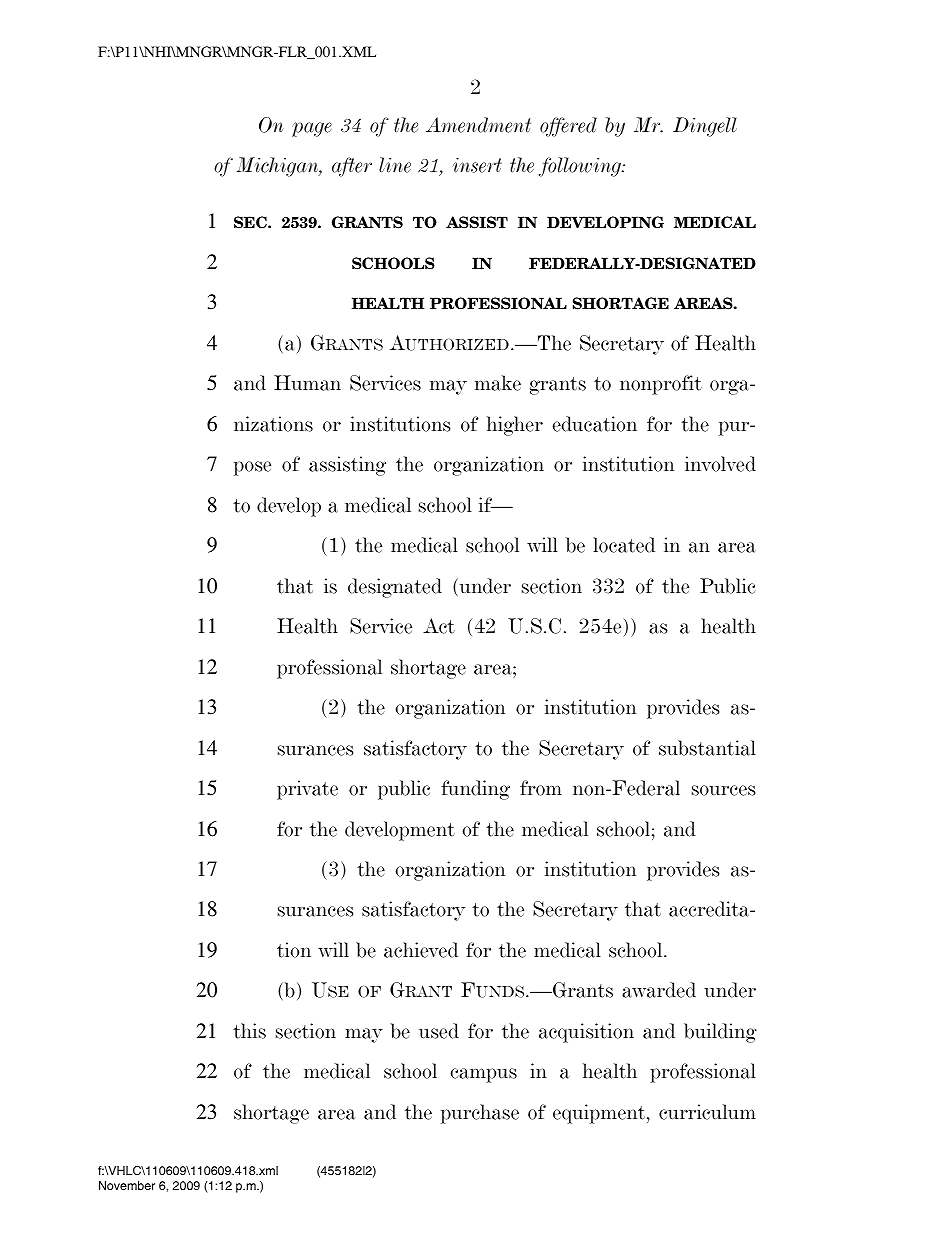 This screenshot has height=1233, width=952. Describe the element at coordinates (475, 790) in the screenshot. I see `funding` at that location.
